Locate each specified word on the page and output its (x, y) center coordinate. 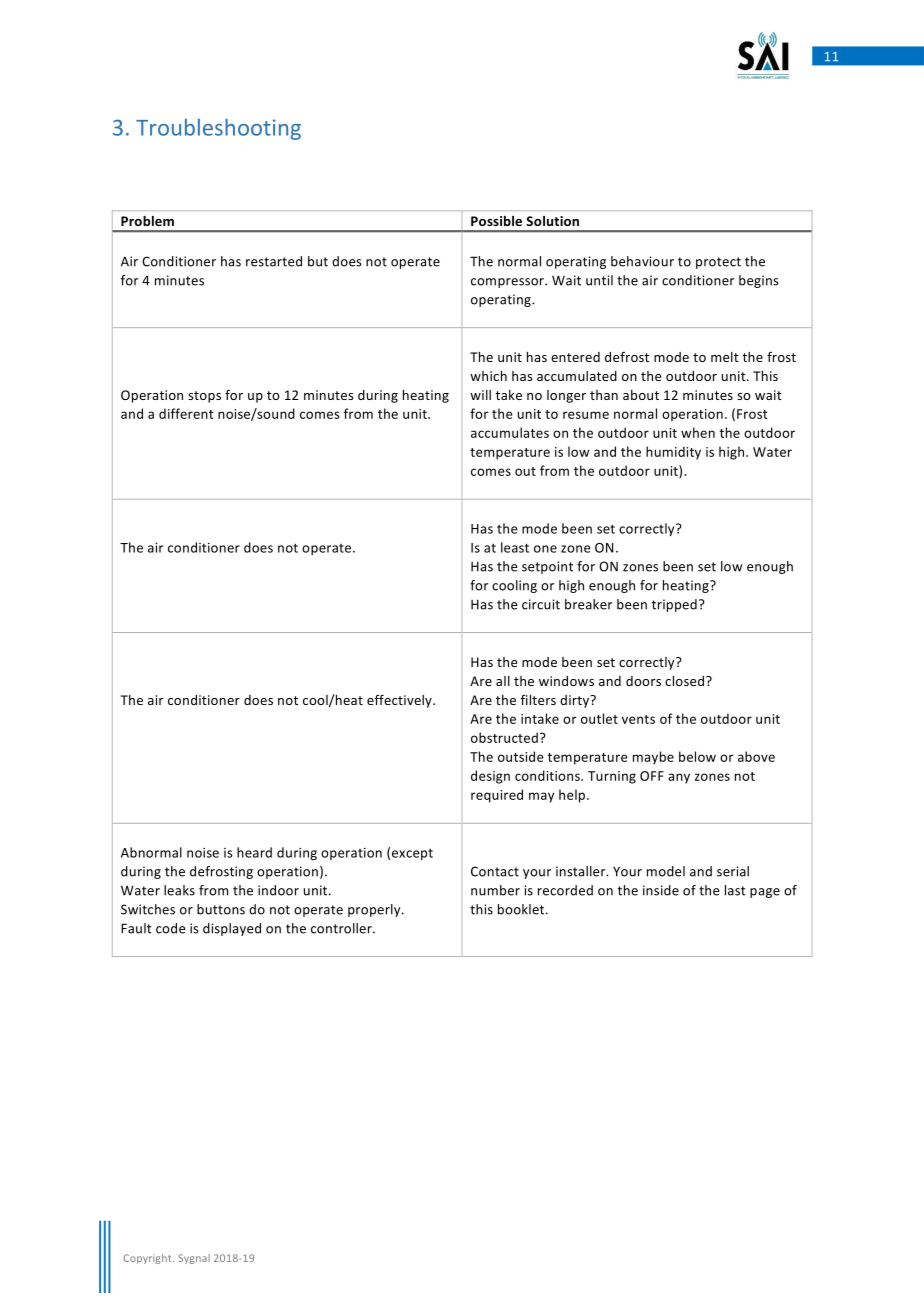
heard (254, 852)
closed (686, 681)
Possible (496, 221)
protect (718, 263)
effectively (400, 701)
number (495, 890)
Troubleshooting (218, 129)
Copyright (148, 1259)
